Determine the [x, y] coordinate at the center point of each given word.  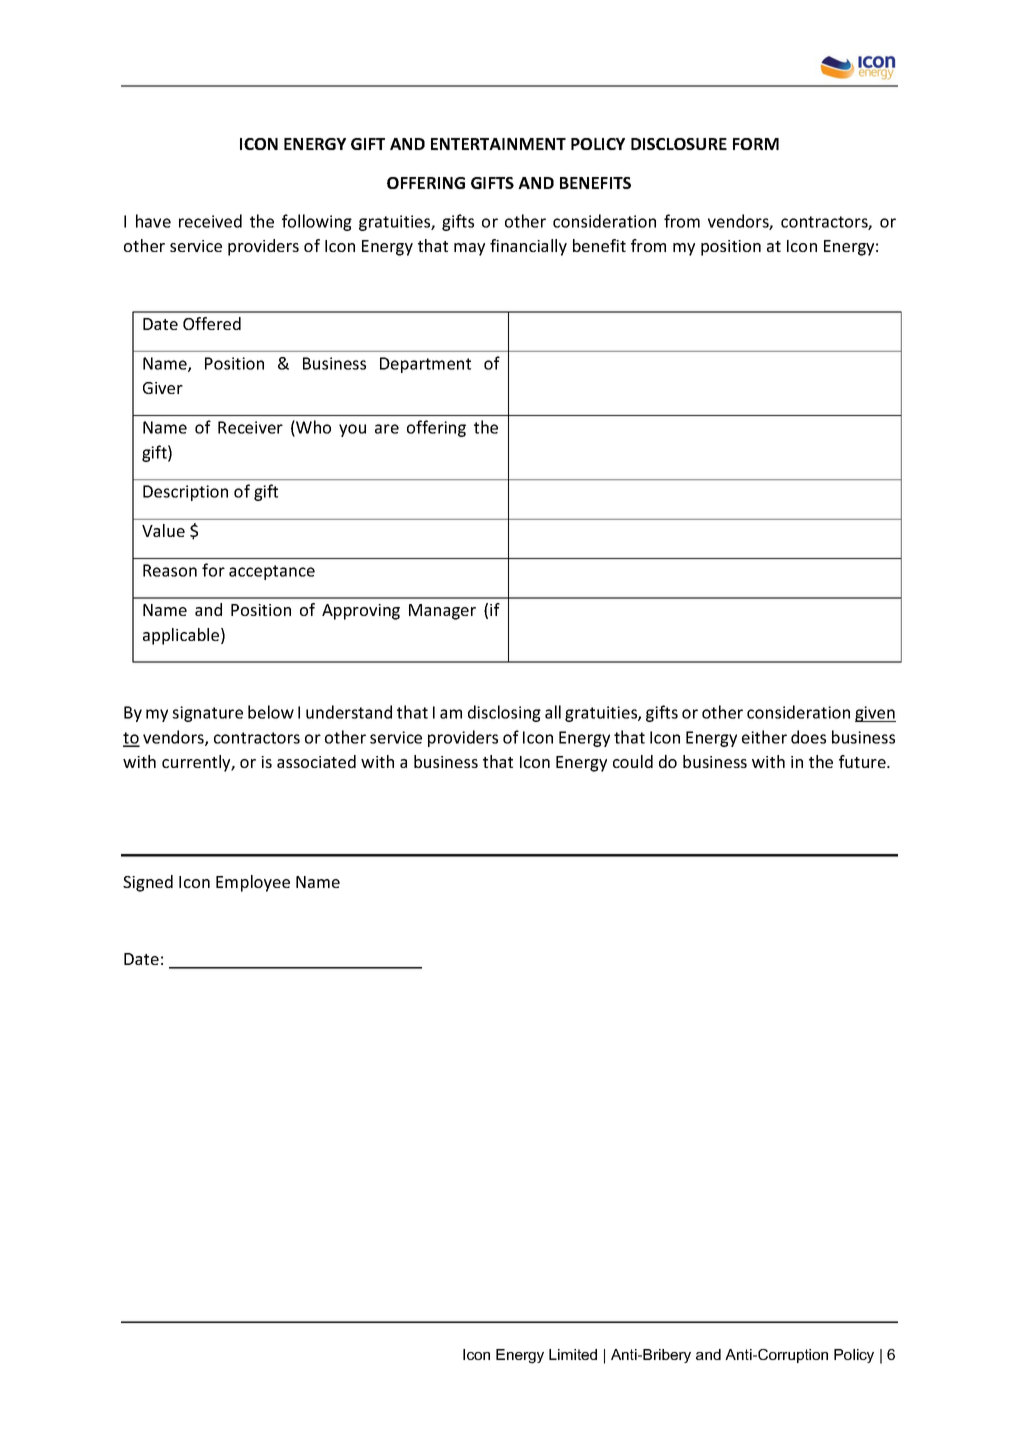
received [210, 221]
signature [207, 714]
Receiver [250, 427]
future [863, 761]
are [387, 429]
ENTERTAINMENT [498, 144]
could [633, 761]
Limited [573, 1354]
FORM [756, 144]
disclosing [504, 713]
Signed [148, 883]
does [808, 737]
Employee [253, 883]
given [875, 714]
